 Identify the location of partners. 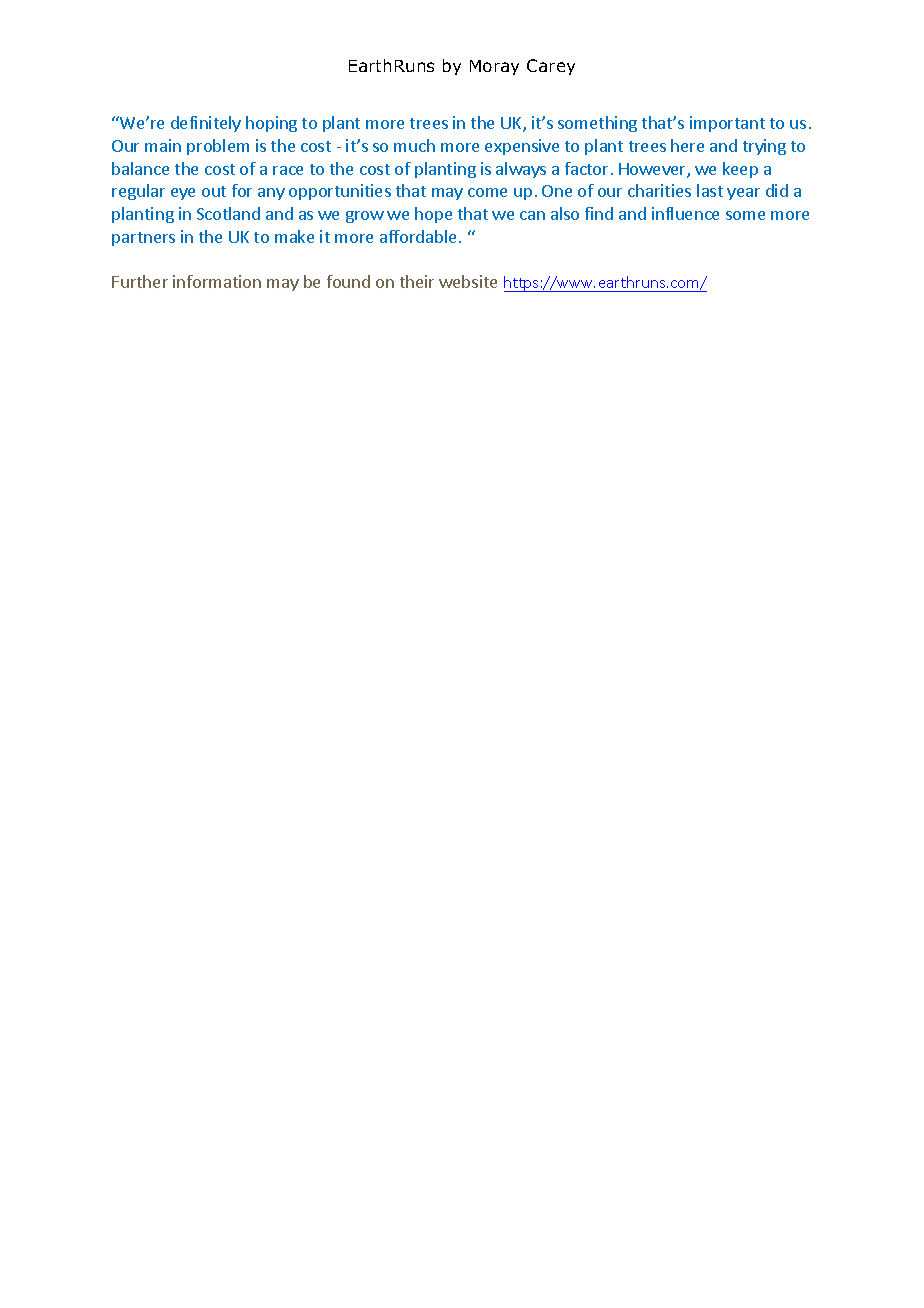
(143, 239).
